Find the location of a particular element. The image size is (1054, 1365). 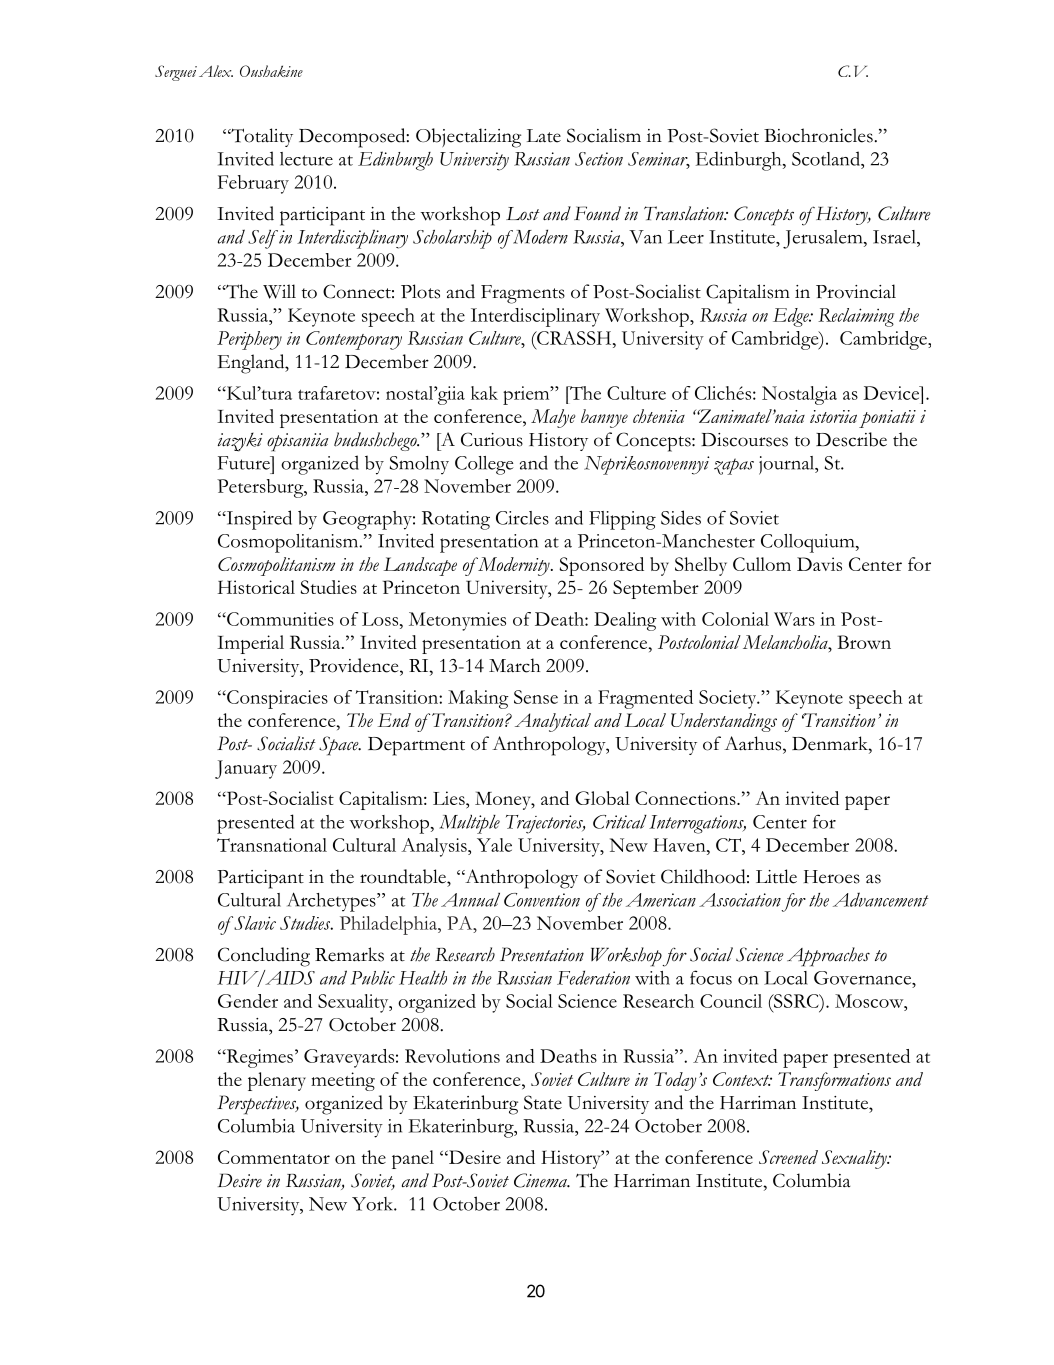

Heroes is located at coordinates (832, 877).
